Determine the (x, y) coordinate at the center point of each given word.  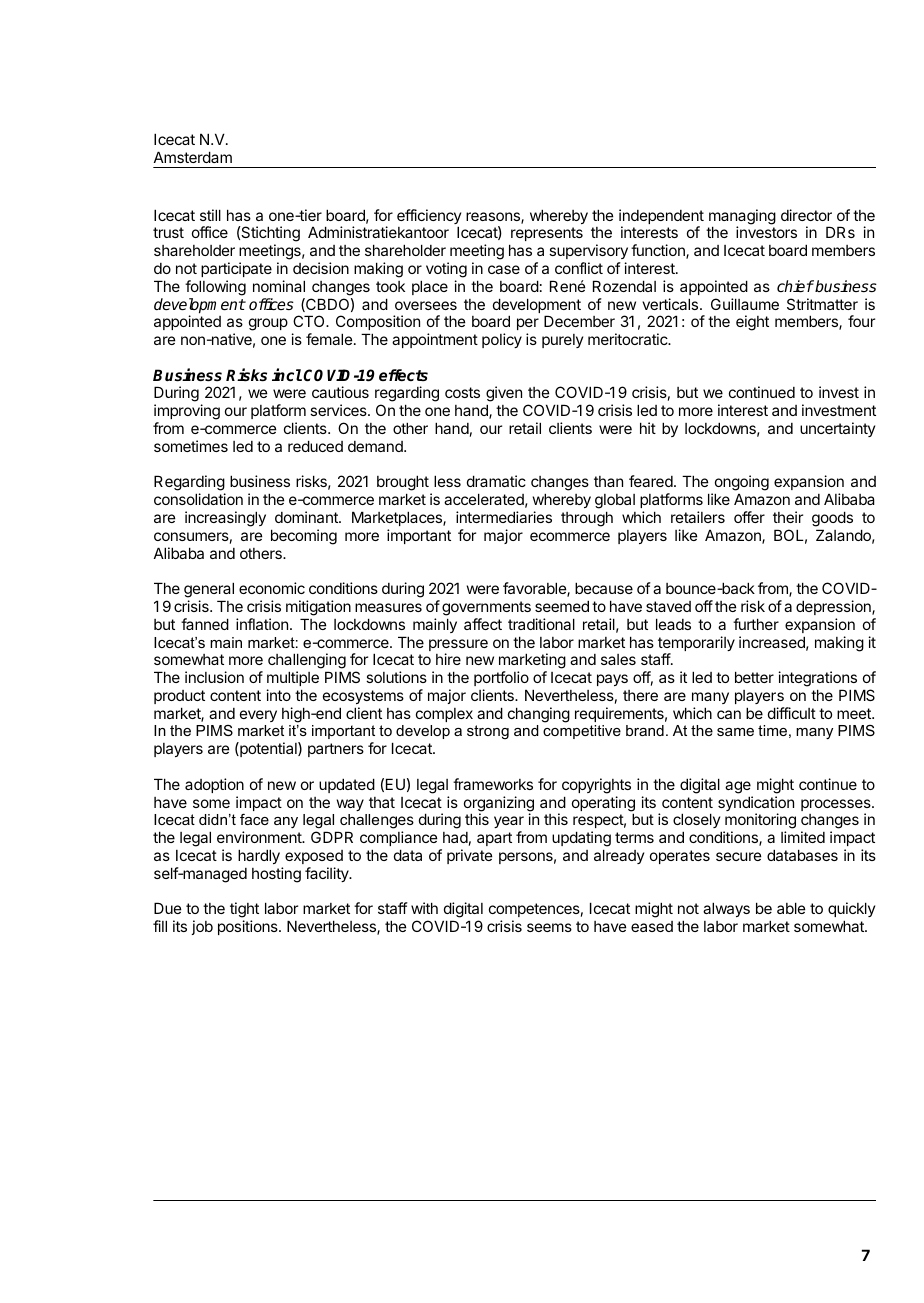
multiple (293, 678)
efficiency (429, 218)
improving (187, 413)
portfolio (501, 678)
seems (549, 927)
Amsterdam (193, 157)
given (504, 395)
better (754, 677)
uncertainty (837, 429)
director (806, 215)
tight (244, 911)
